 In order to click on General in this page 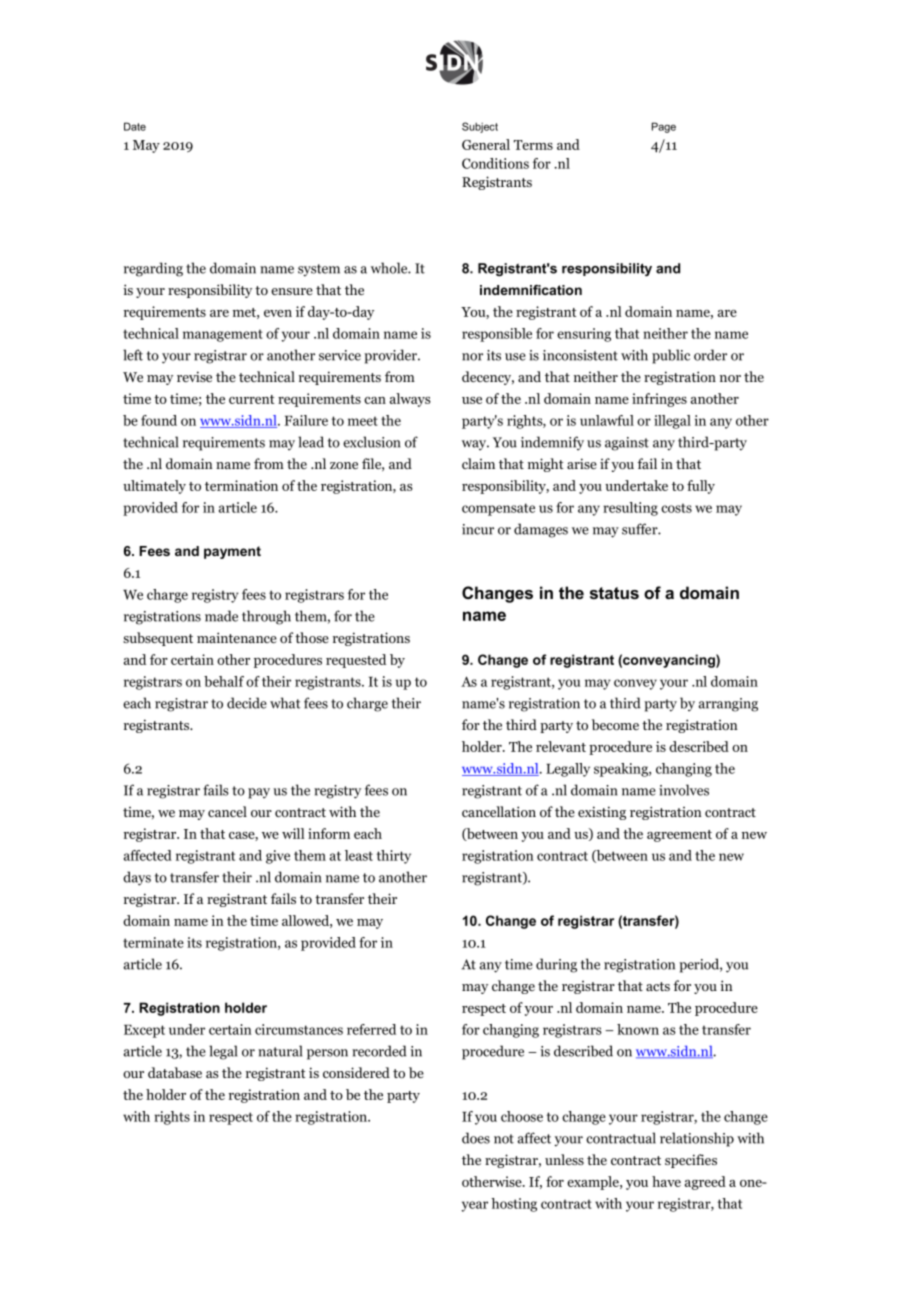, I will do `click(486, 144)`.
